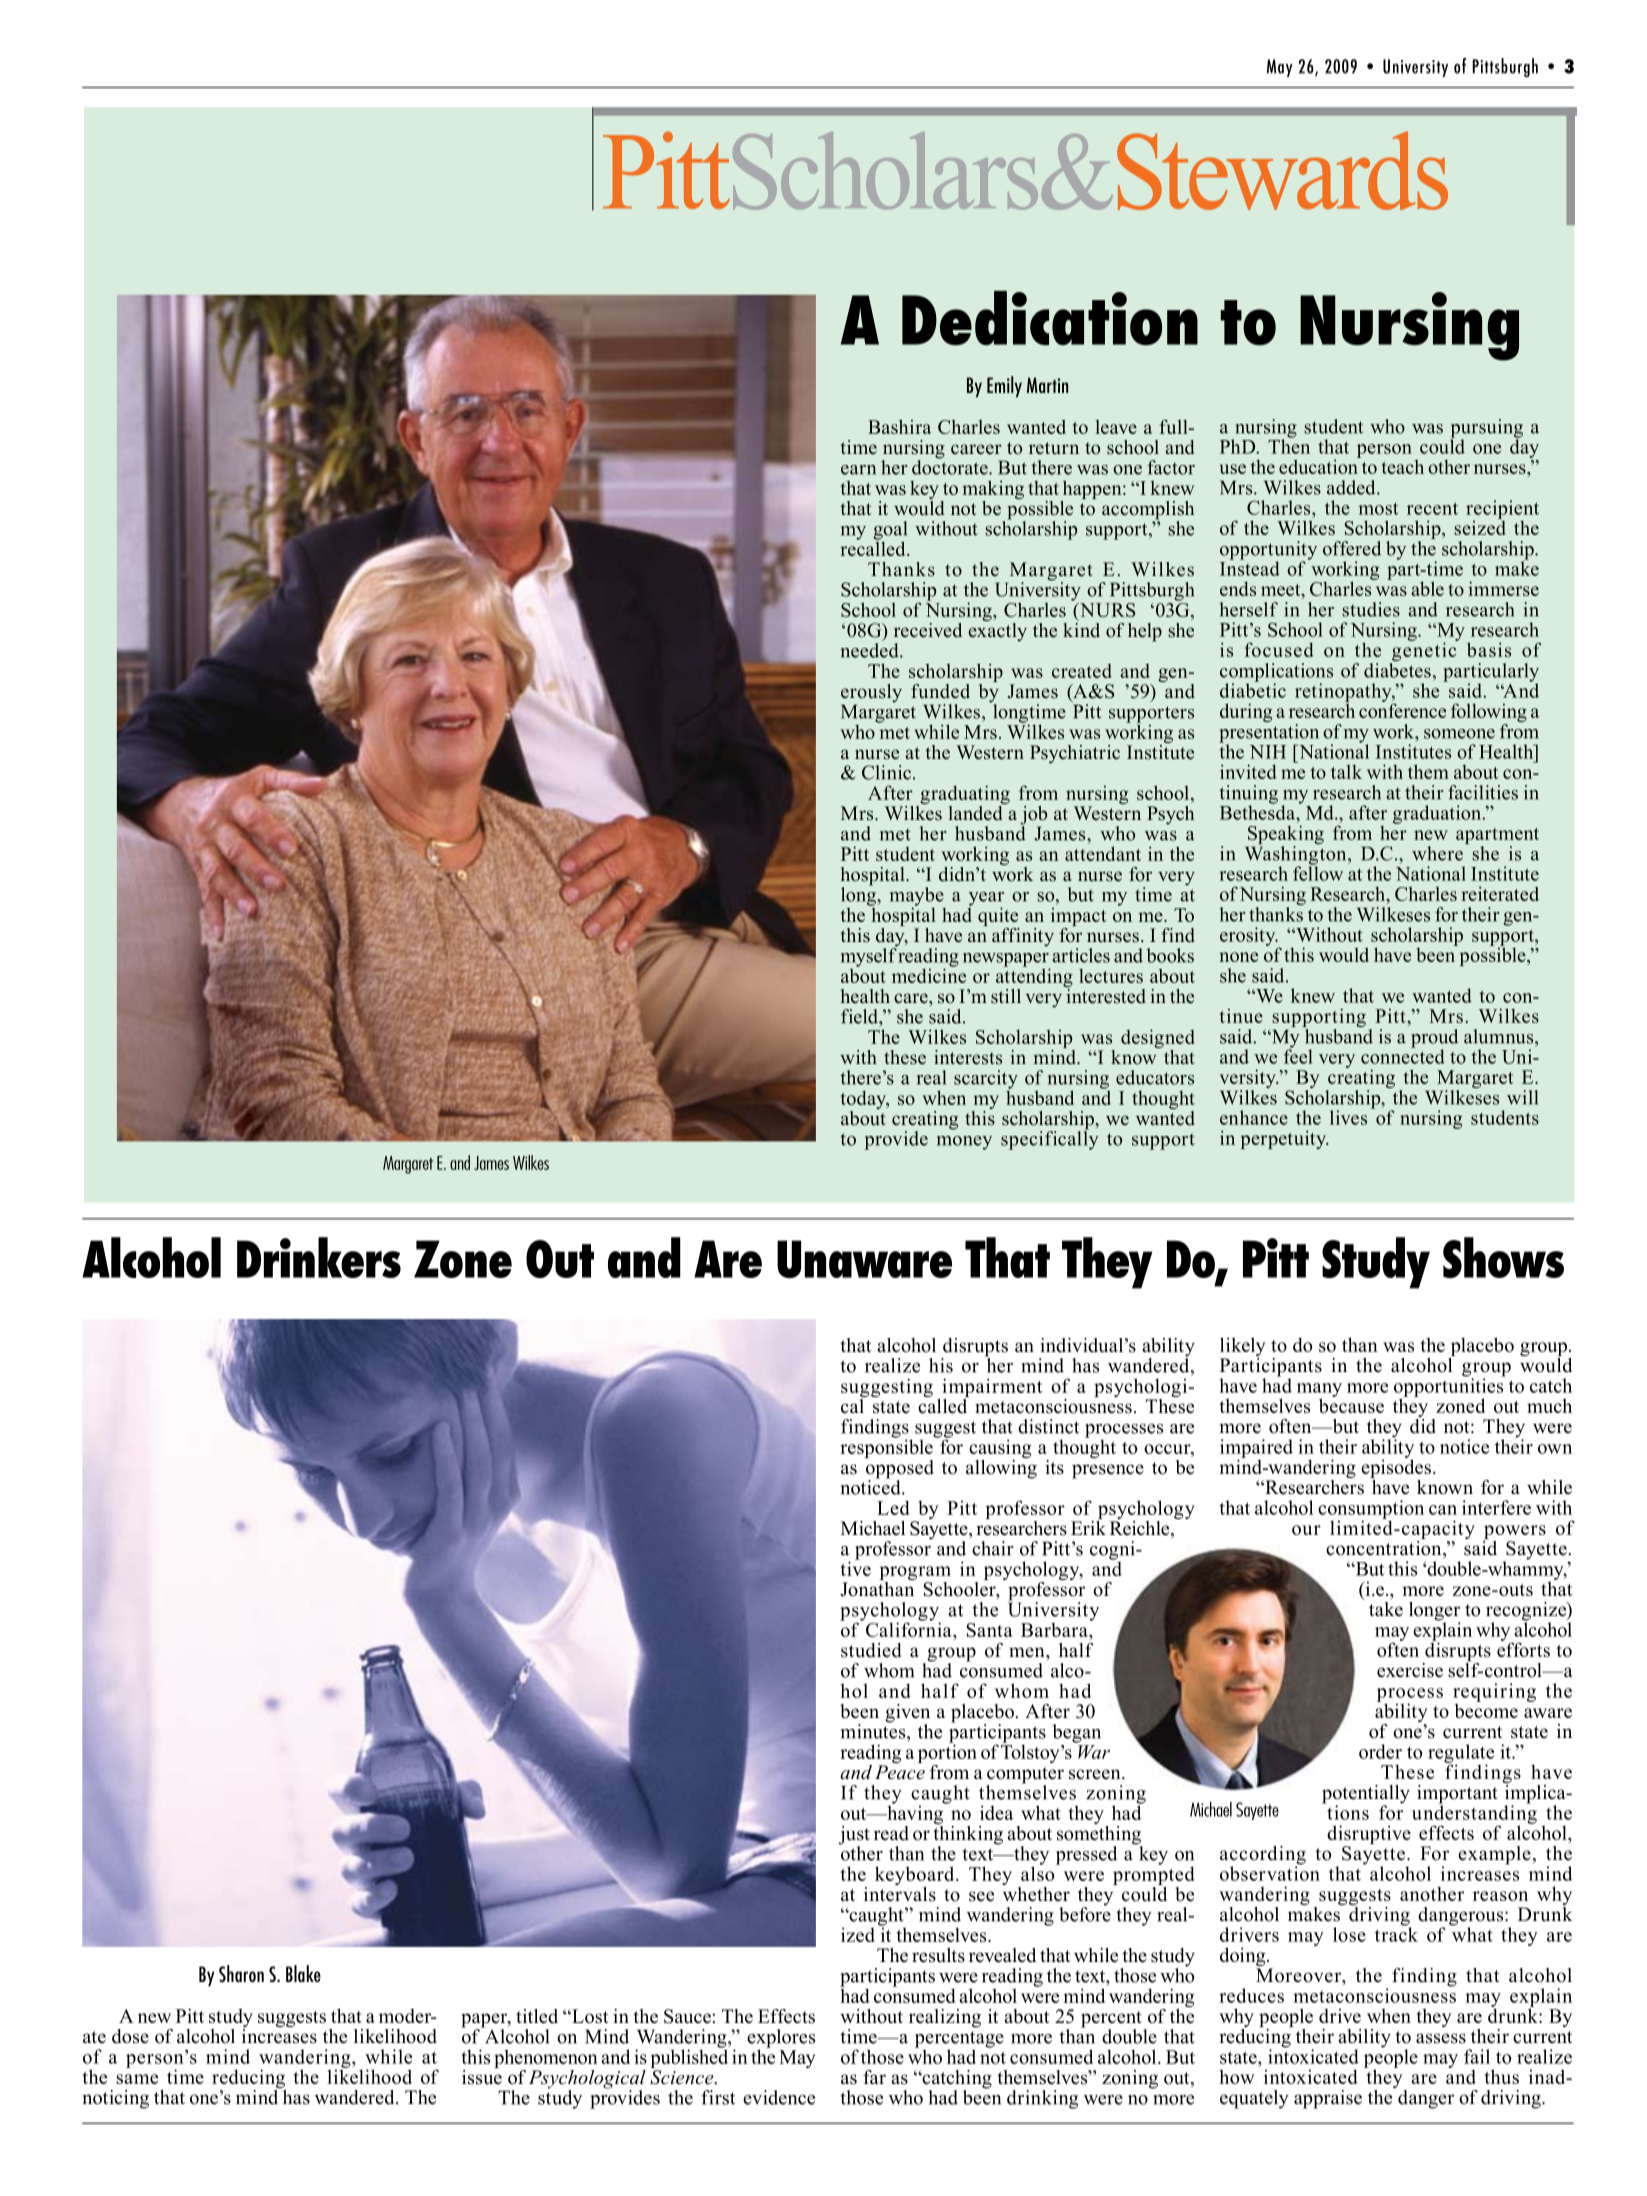 This page has width=1647, height=2196. What do you see at coordinates (917, 897) in the page?
I see `maybe` at bounding box center [917, 897].
